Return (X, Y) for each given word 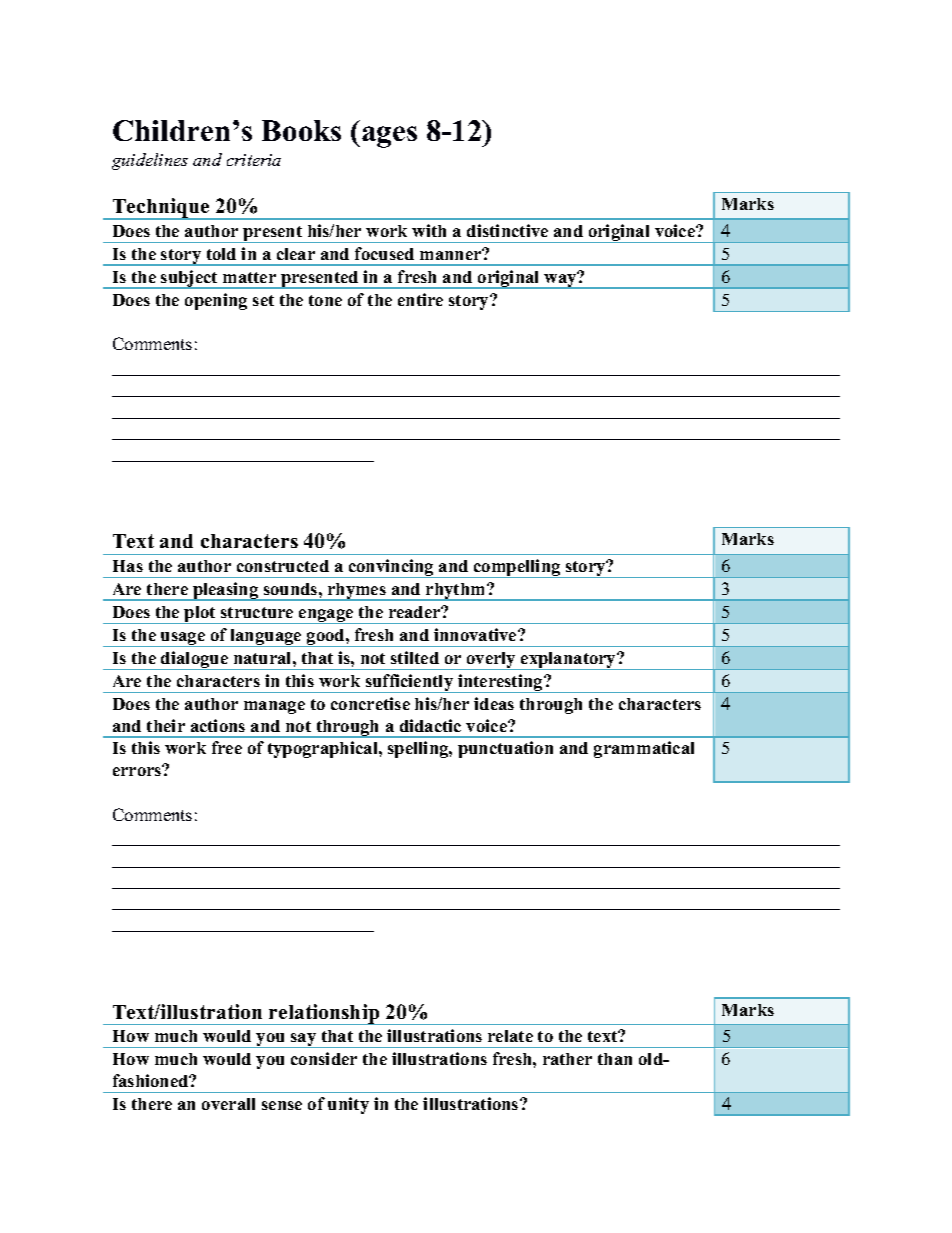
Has (128, 566)
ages (389, 137)
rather (567, 1059)
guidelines (150, 161)
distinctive (507, 230)
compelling (517, 568)
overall (228, 1104)
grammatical (644, 749)
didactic (430, 725)
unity (348, 1105)
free (227, 747)
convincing (391, 568)
